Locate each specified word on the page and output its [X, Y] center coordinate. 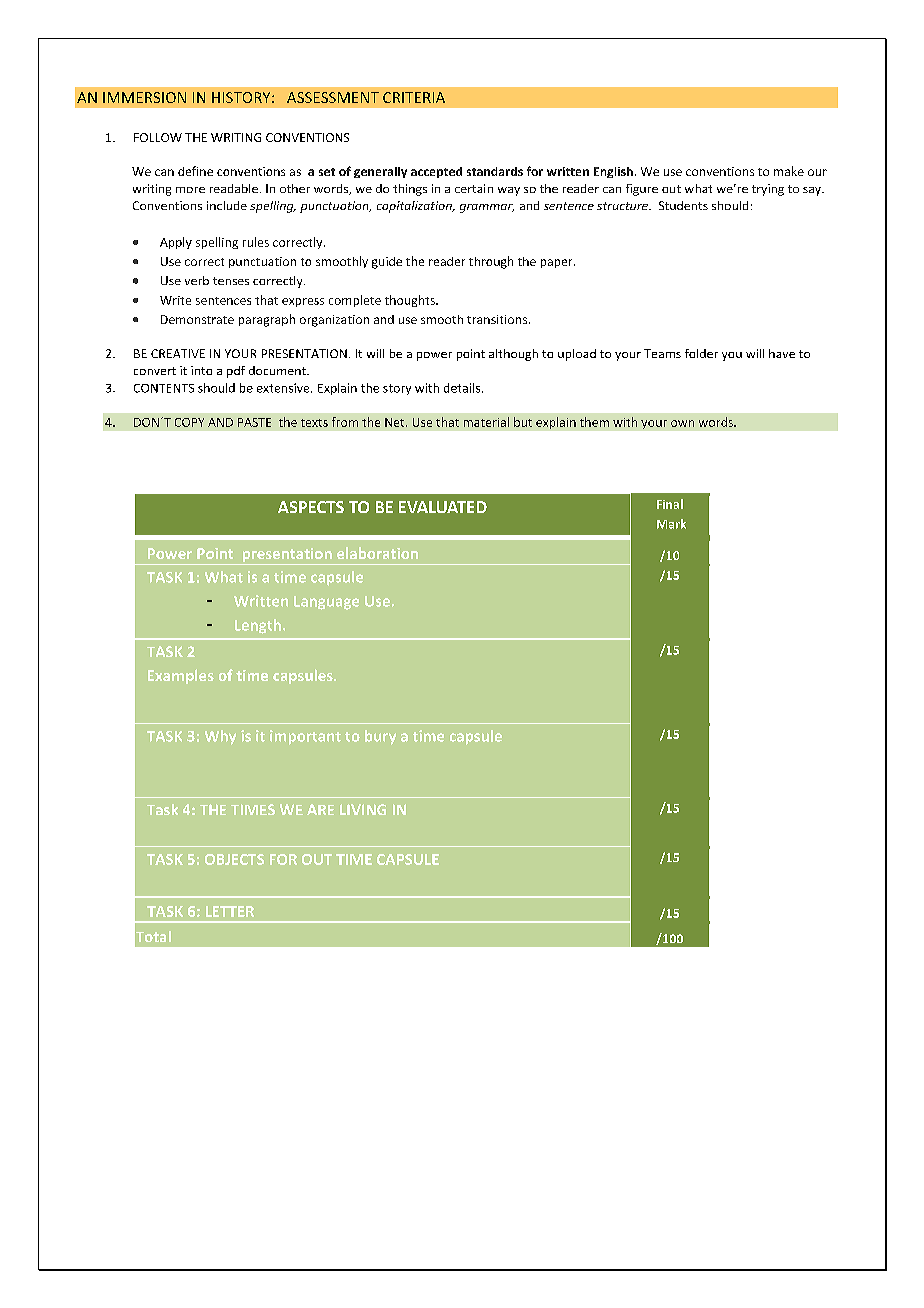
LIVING [363, 809]
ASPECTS [311, 507]
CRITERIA [414, 97]
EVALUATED [443, 507]
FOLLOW [158, 137]
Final [670, 504]
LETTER [230, 911]
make [789, 171]
